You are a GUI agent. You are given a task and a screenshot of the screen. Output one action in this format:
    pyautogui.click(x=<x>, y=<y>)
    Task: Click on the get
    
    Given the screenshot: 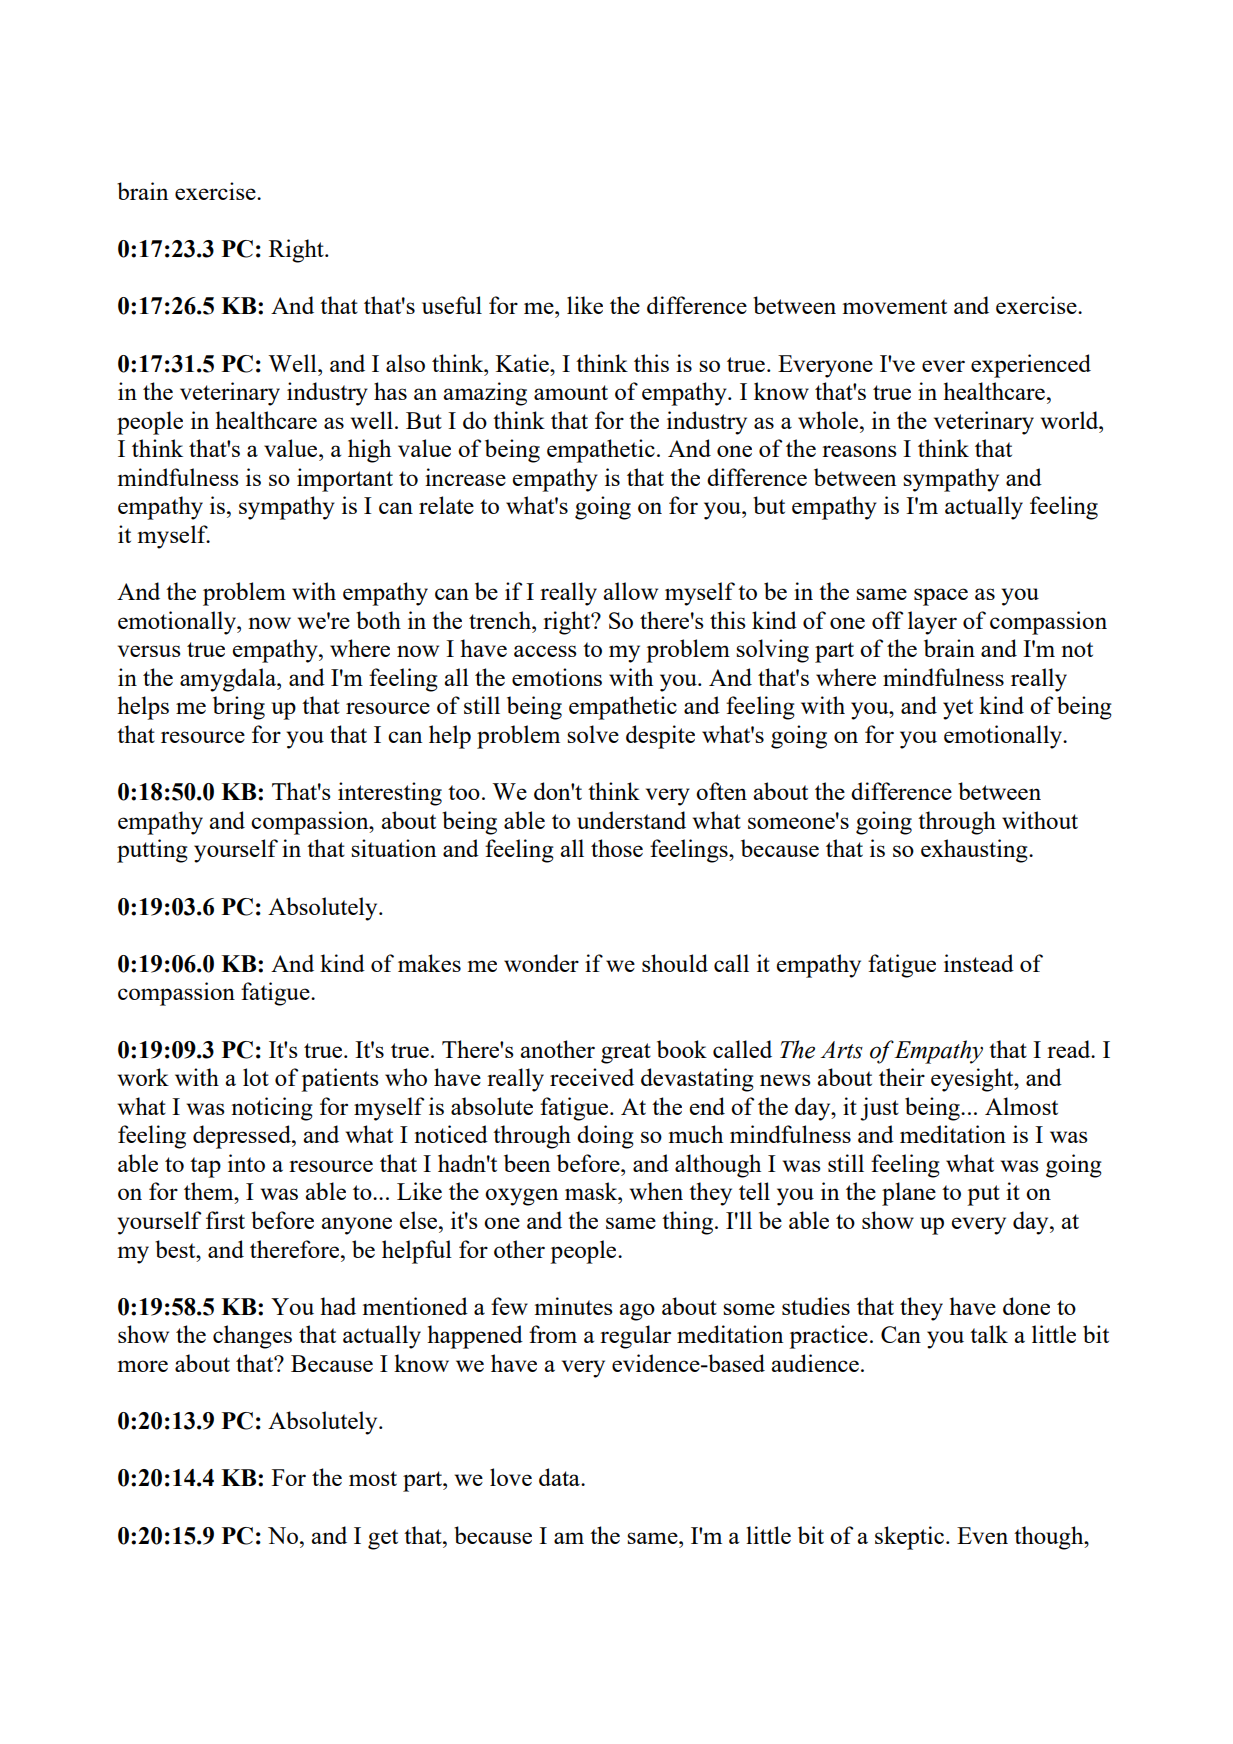 What is the action you would take?
    pyautogui.click(x=383, y=1539)
